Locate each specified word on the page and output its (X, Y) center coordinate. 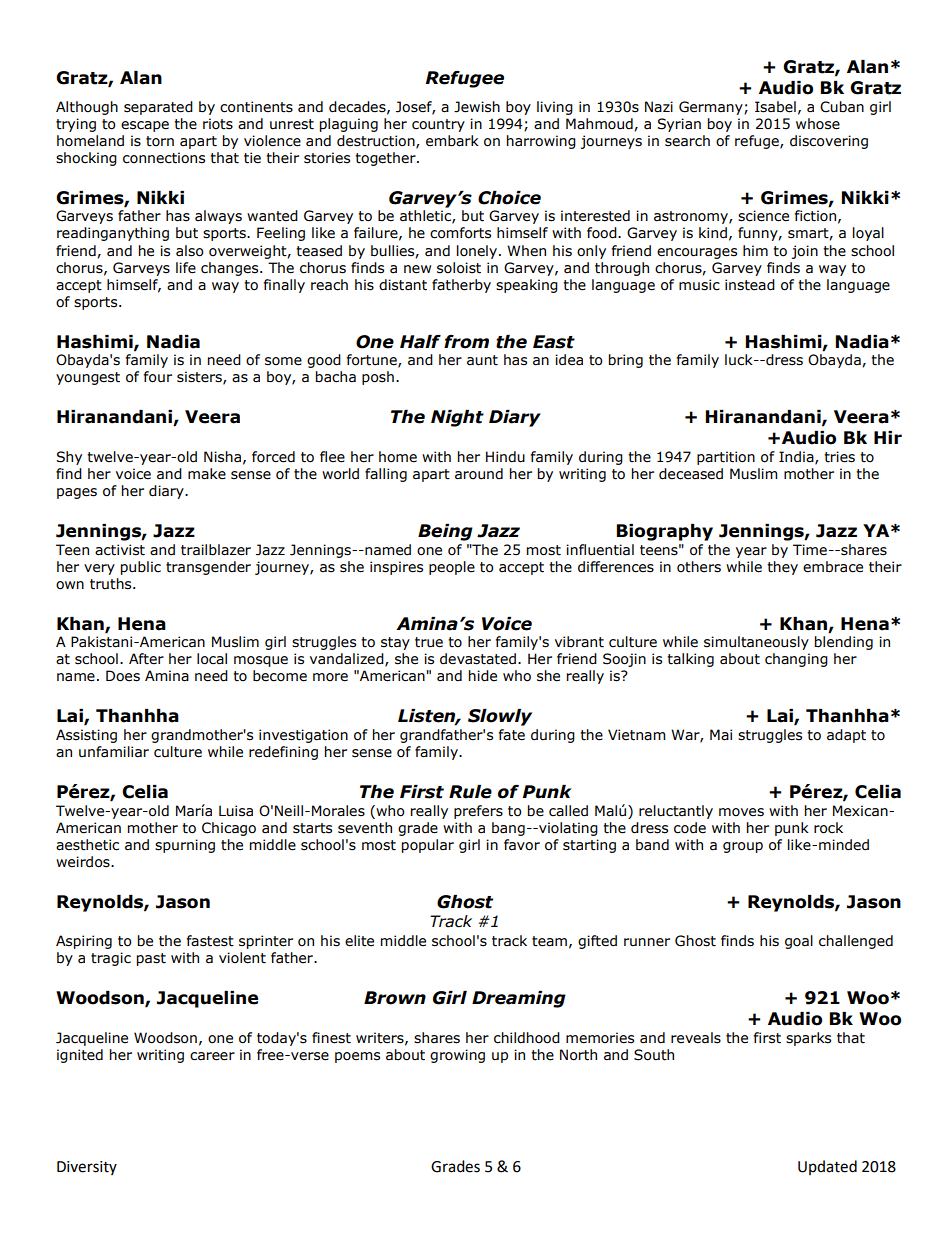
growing (457, 1056)
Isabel (775, 107)
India (797, 457)
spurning (185, 846)
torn (160, 141)
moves (741, 812)
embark (452, 141)
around (479, 474)
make (207, 474)
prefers (478, 812)
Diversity (87, 1168)
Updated (827, 1167)
